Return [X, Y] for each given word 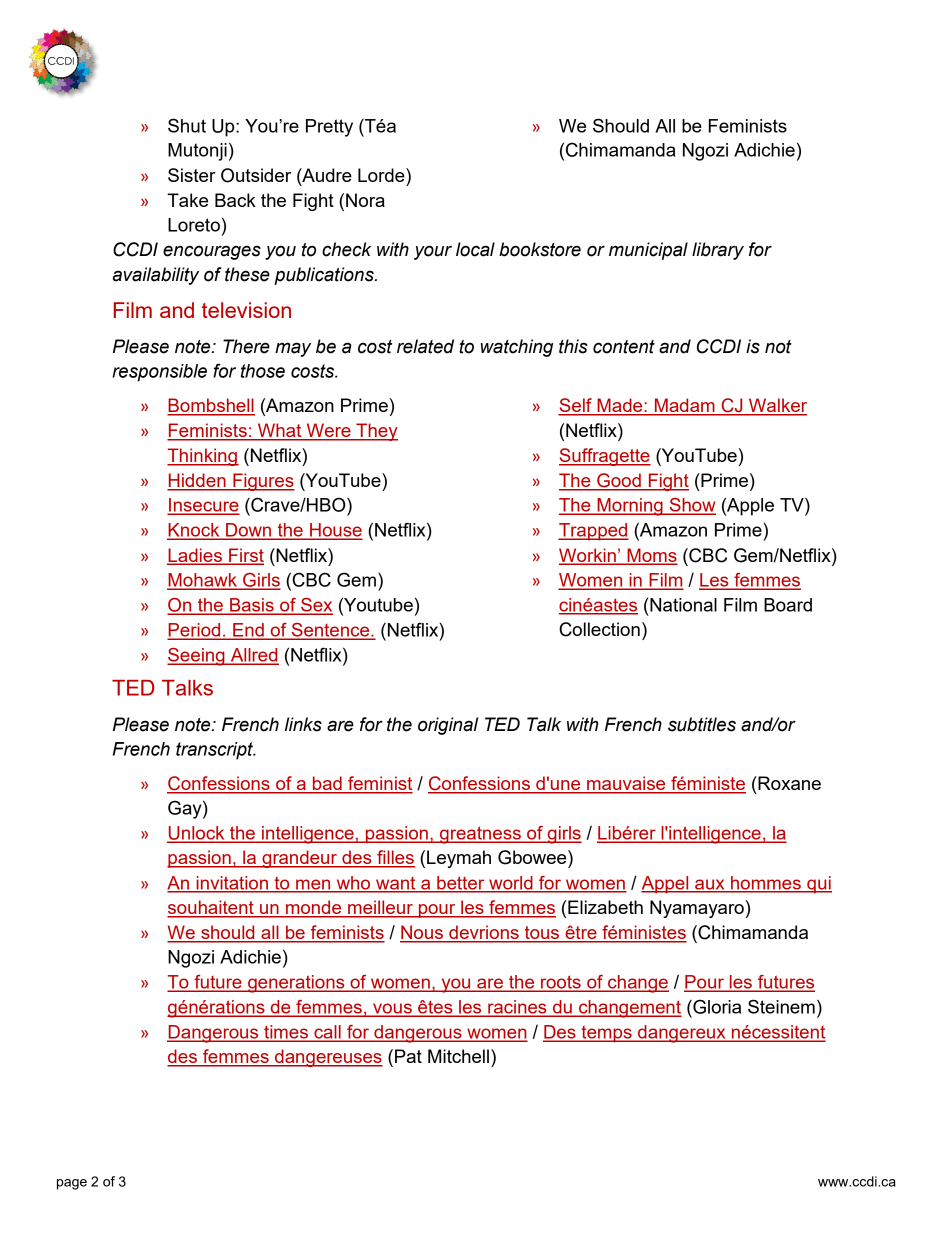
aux [710, 885]
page [72, 1184]
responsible [159, 373]
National [683, 605]
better [461, 884]
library [718, 251]
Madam [684, 406]
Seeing [197, 657]
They [376, 432]
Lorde [382, 175]
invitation [232, 884]
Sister [192, 175]
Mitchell [458, 1056]
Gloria [716, 1006]
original [448, 726]
